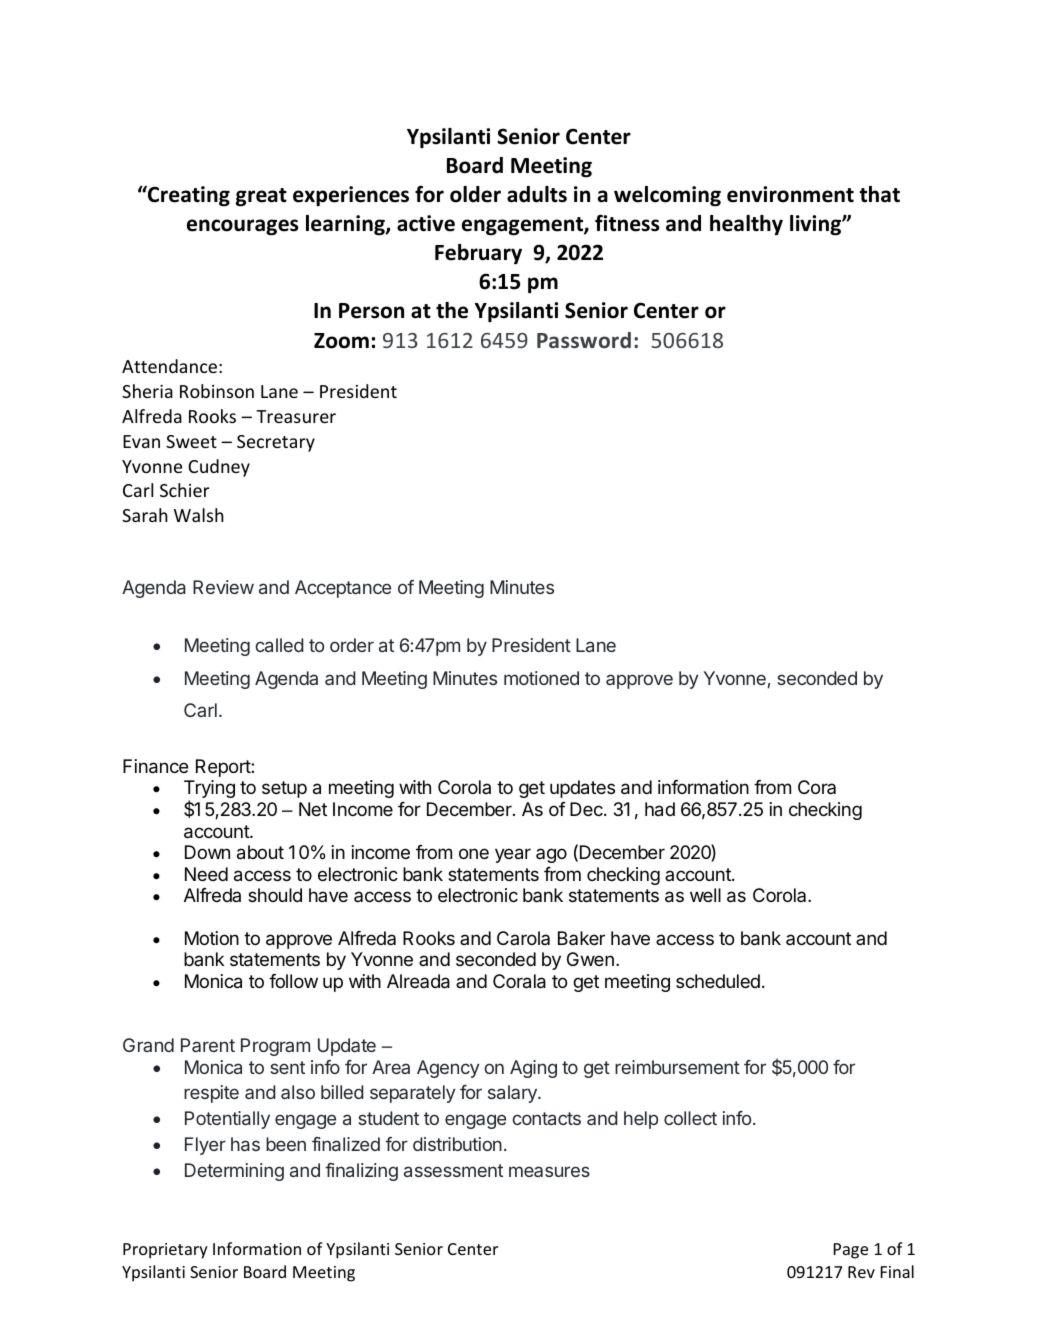 The height and width of the document is (1344, 1038). What do you see at coordinates (718, 981) in the document?
I see `scheduled` at bounding box center [718, 981].
